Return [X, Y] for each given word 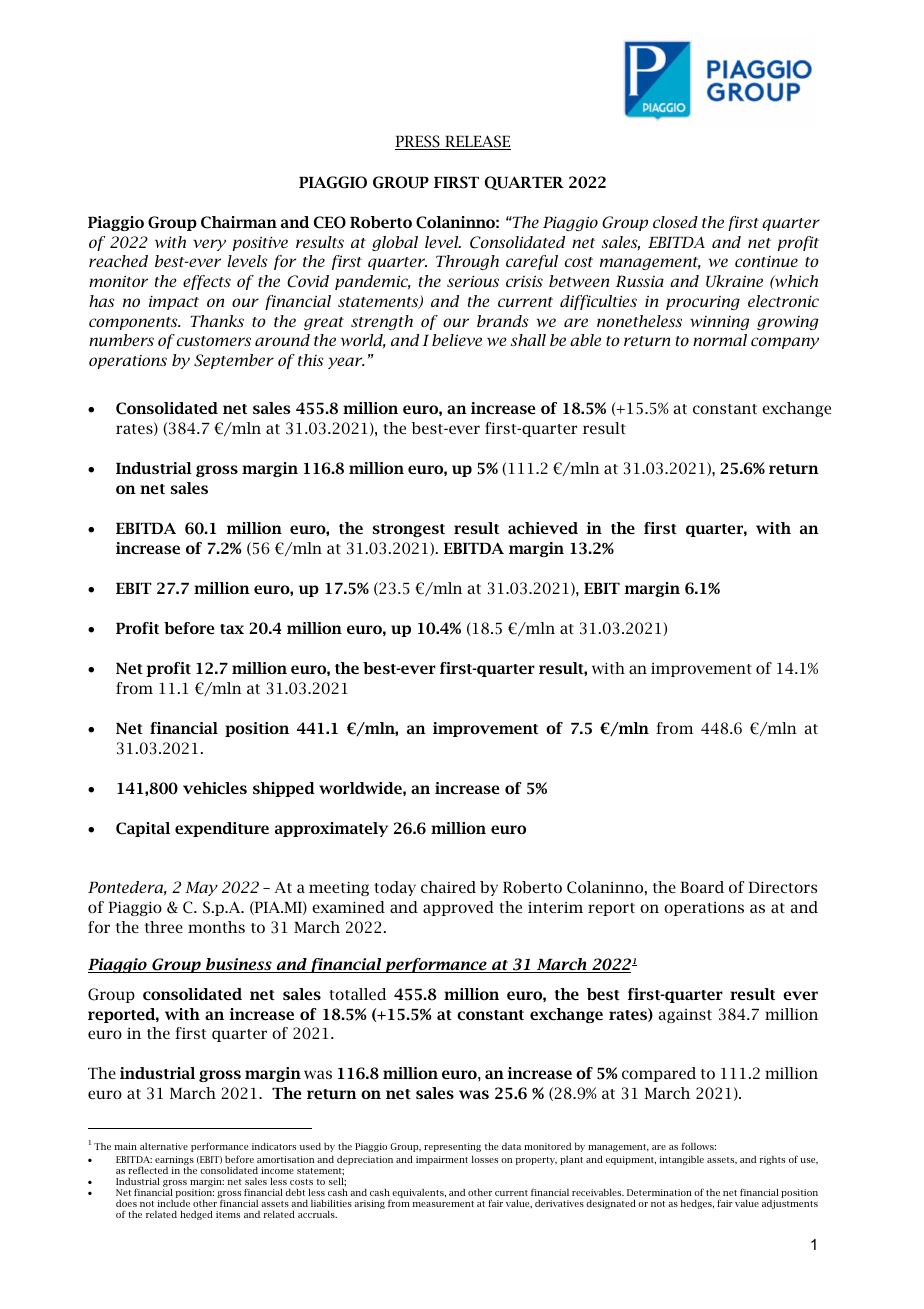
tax [232, 629]
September [234, 361]
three [164, 927]
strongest [409, 530]
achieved [543, 528]
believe [457, 340]
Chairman [239, 222]
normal [720, 340]
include [174, 1203]
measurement [443, 1204]
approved [458, 908]
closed [675, 222]
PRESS [418, 142]
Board [702, 887]
